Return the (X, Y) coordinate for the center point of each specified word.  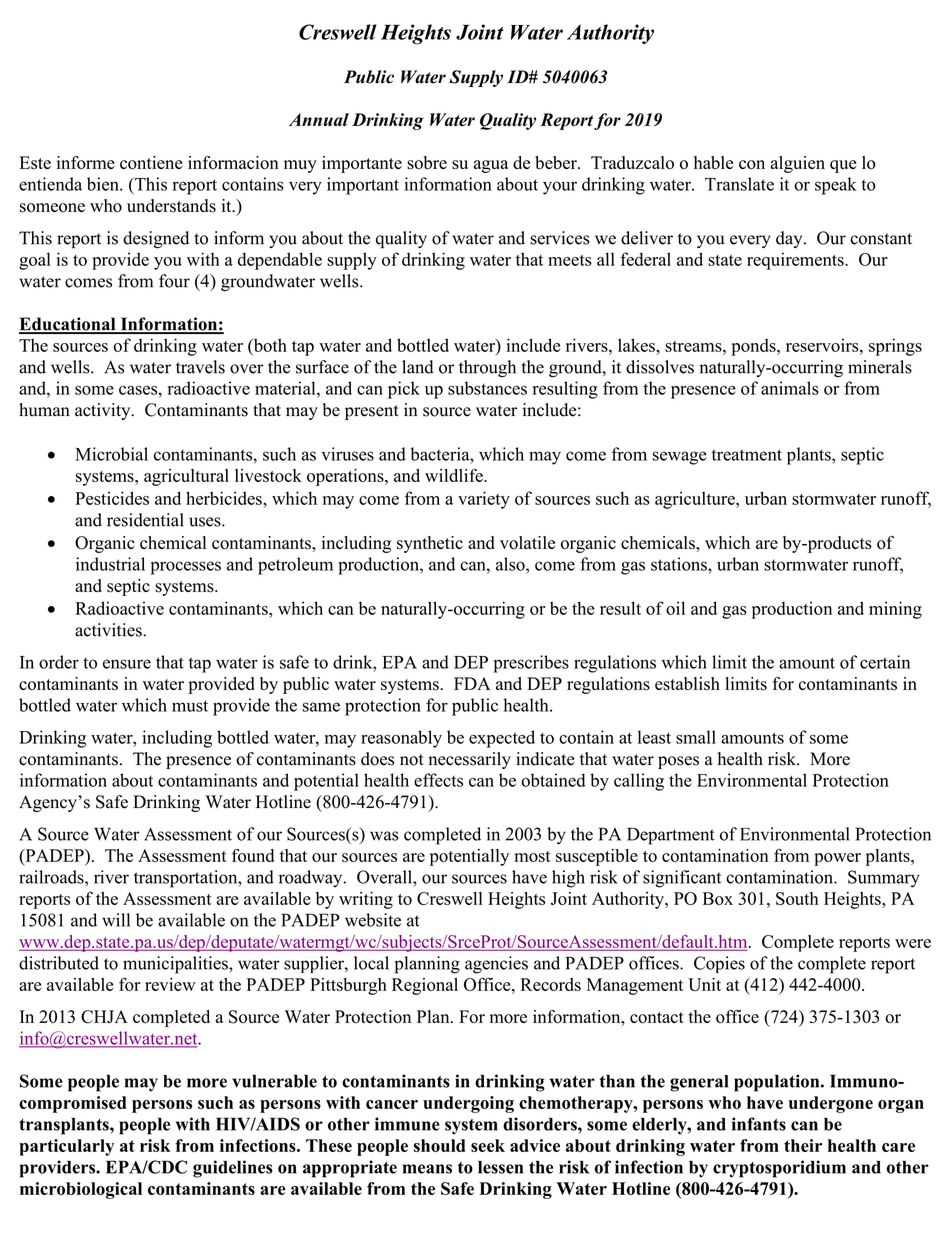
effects (438, 780)
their (803, 1145)
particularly (66, 1147)
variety (484, 500)
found (253, 855)
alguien (798, 164)
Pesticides (112, 498)
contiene (151, 163)
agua (491, 166)
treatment (747, 455)
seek (488, 1145)
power (837, 859)
